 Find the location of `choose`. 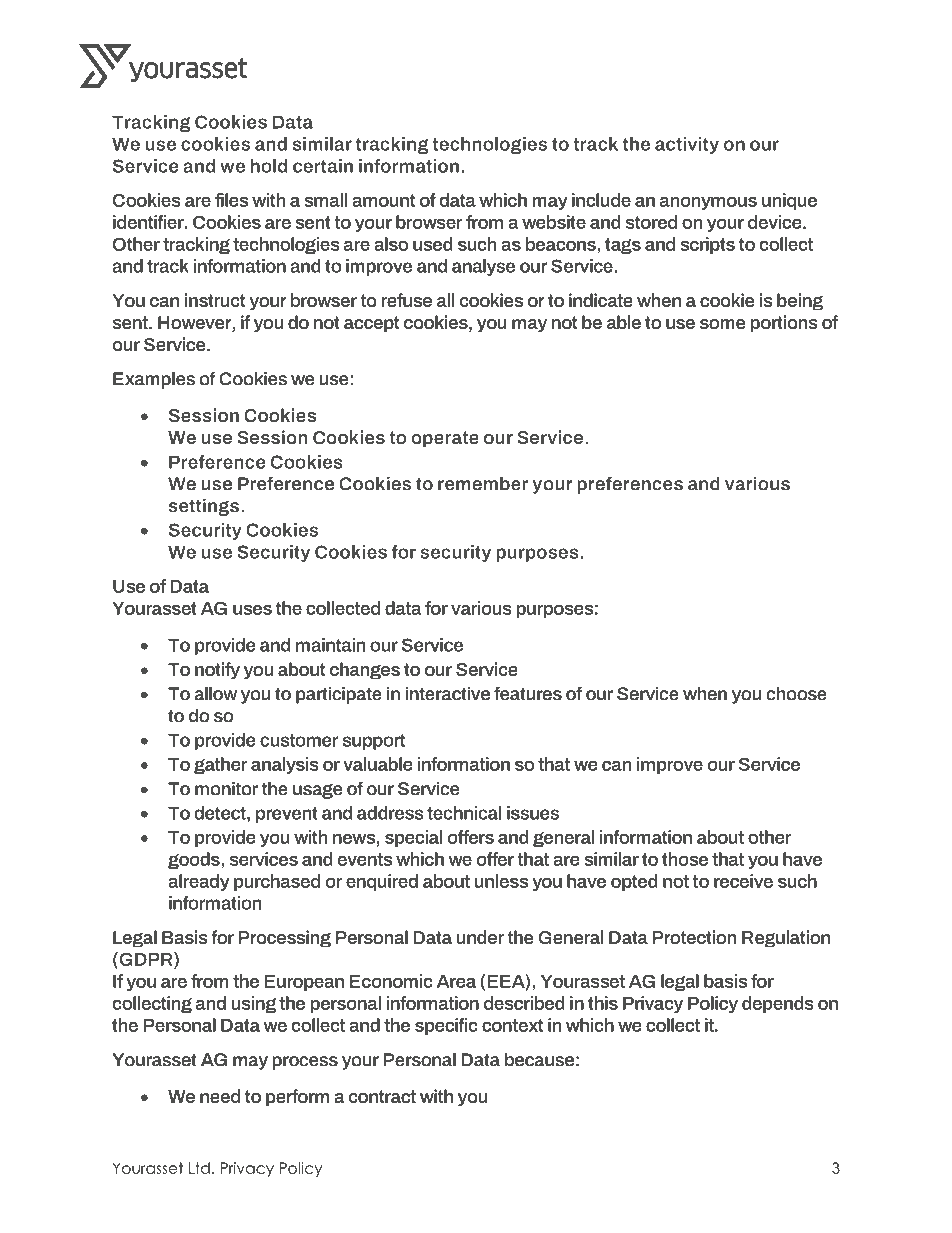

choose is located at coordinates (797, 693).
